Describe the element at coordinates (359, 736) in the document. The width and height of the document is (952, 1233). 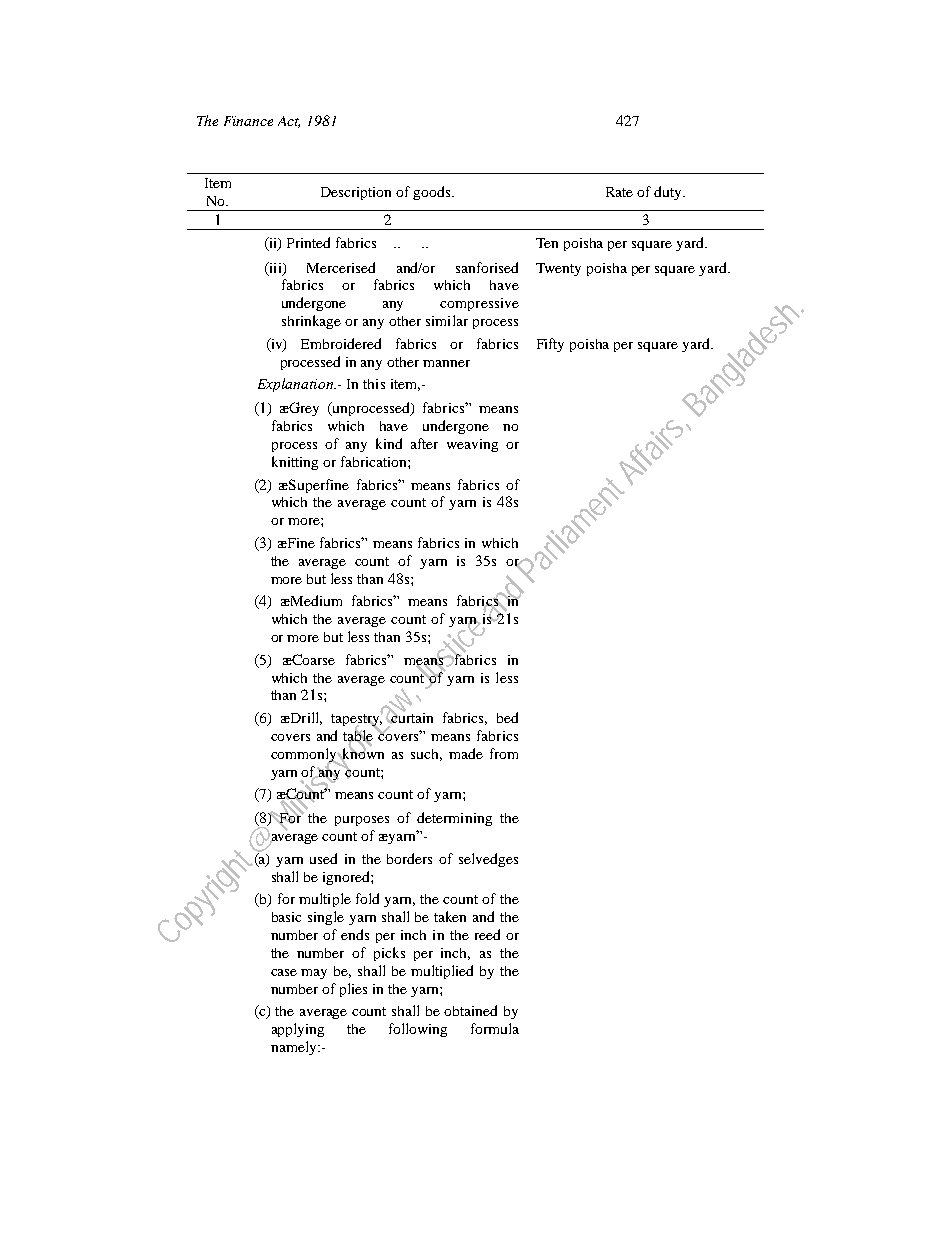
I see `table` at that location.
